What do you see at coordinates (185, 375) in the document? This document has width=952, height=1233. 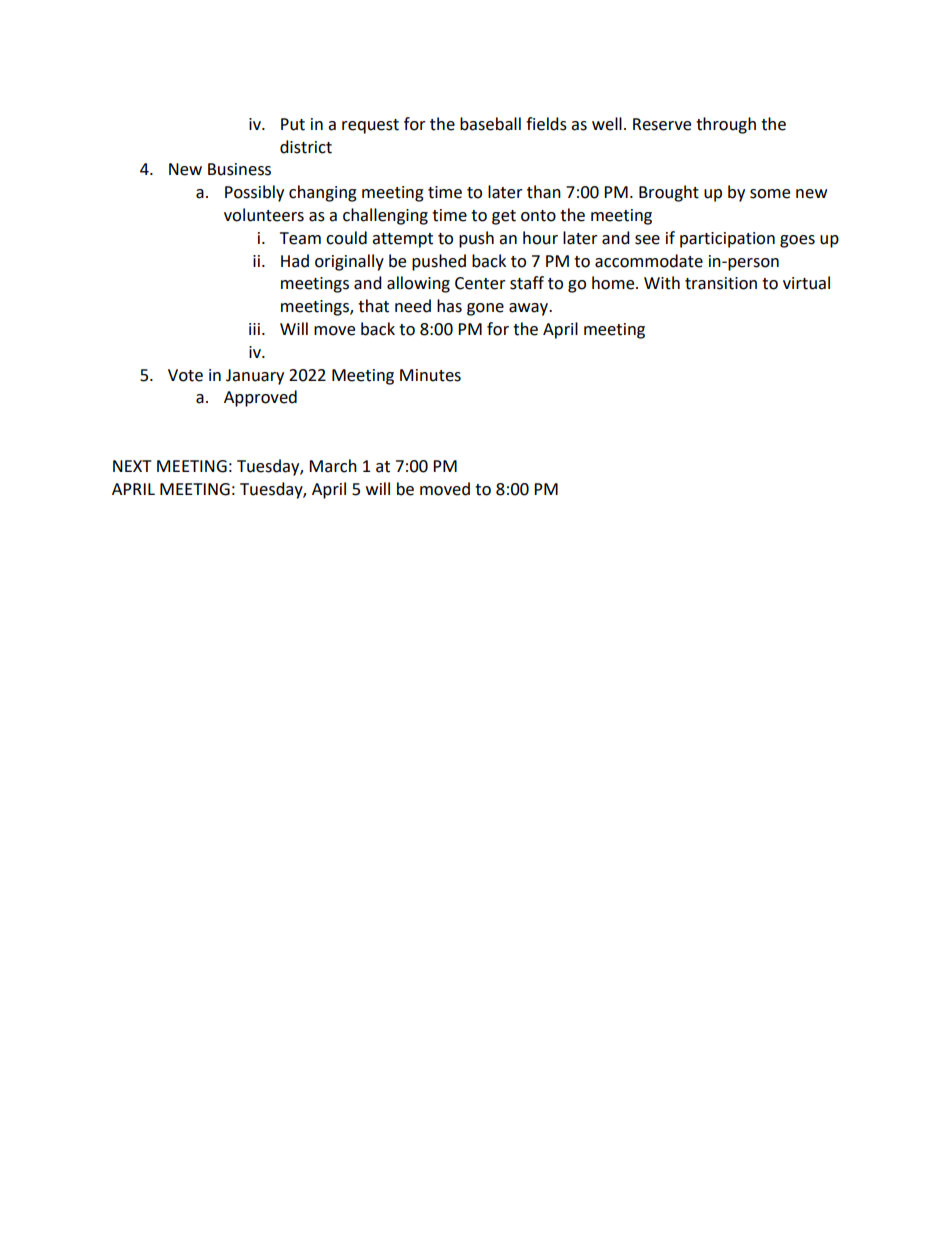 I see `Vote` at bounding box center [185, 375].
